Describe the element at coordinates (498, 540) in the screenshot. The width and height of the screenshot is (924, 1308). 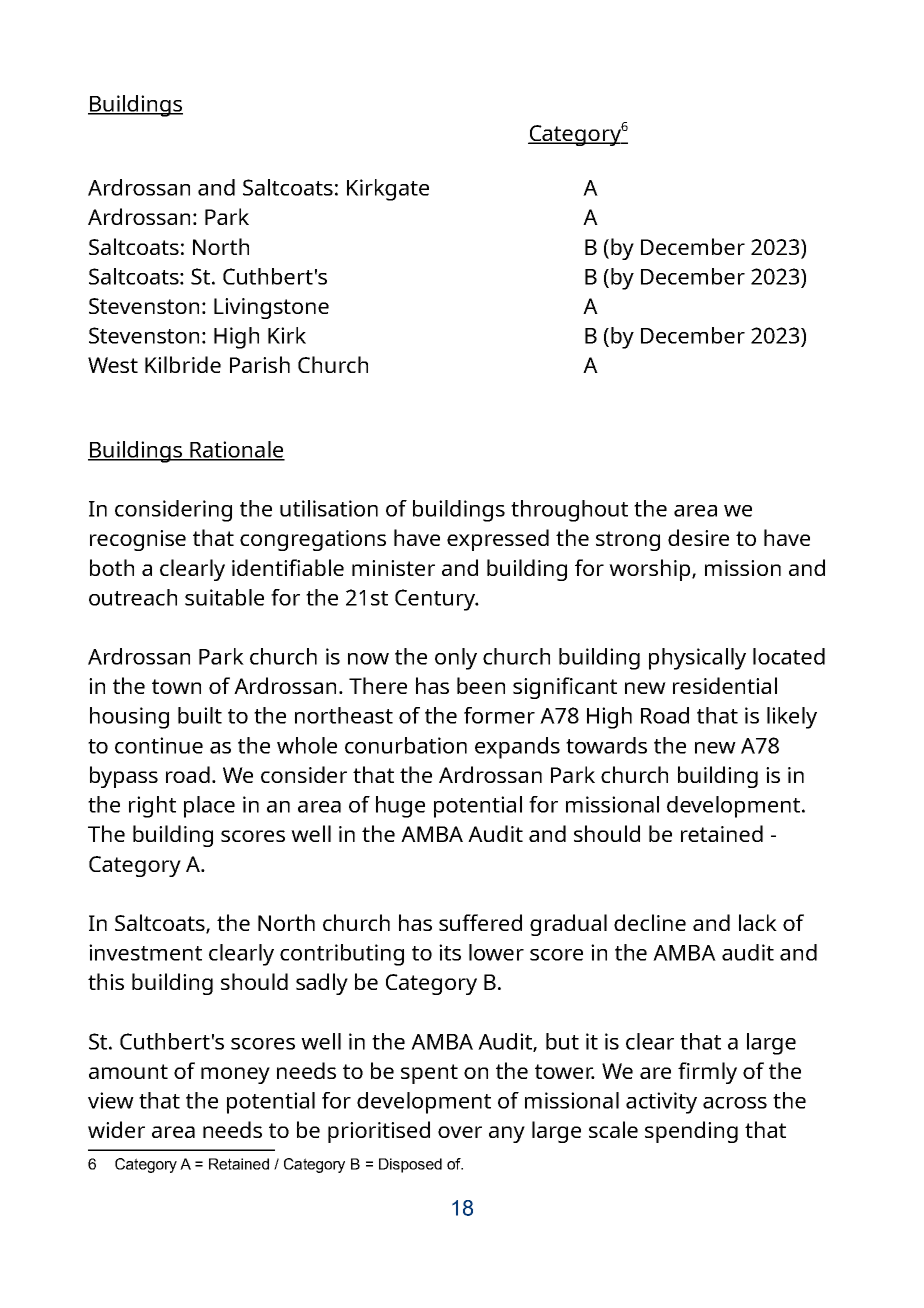
I see `expressed` at that location.
